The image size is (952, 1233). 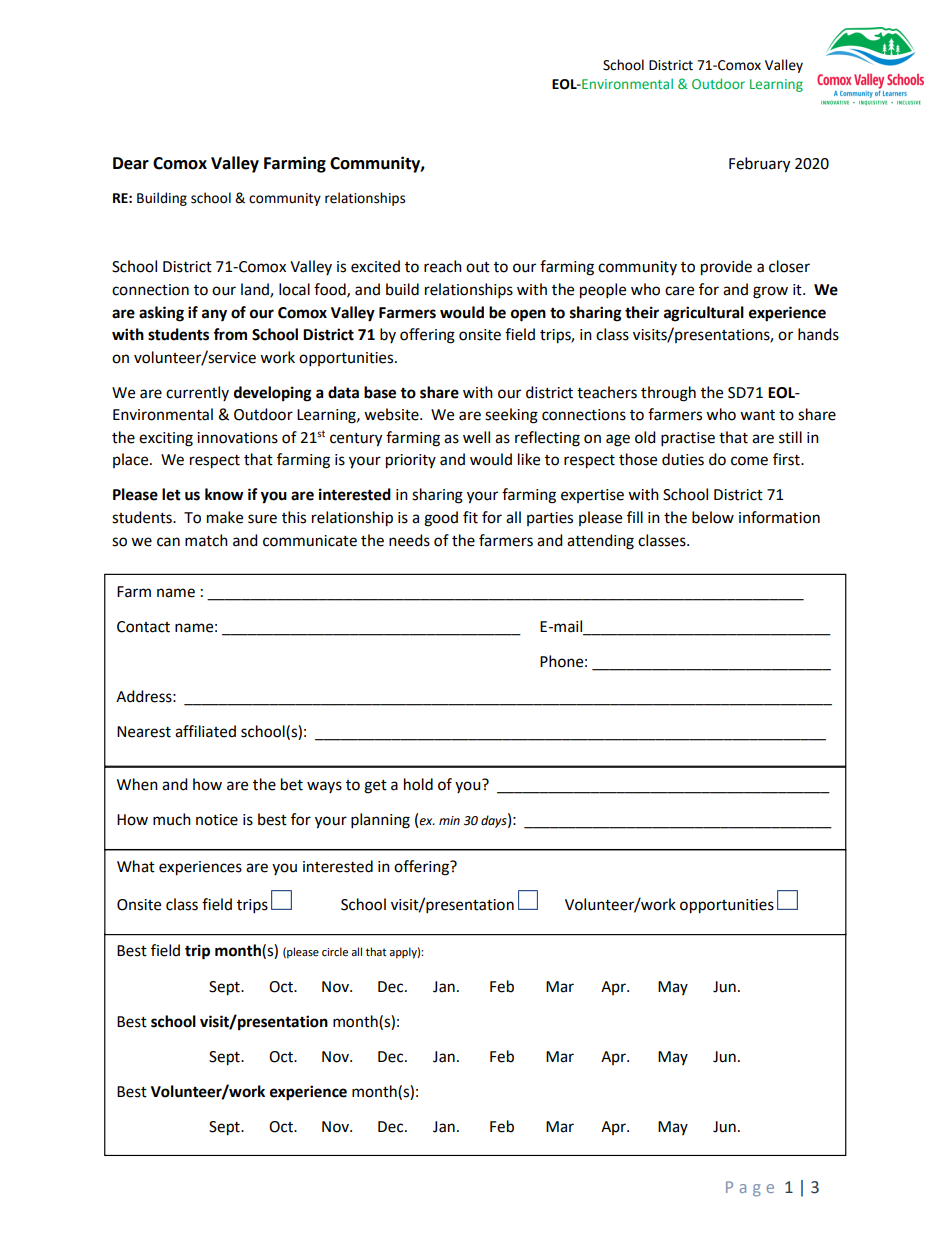 I want to click on circle, so click(x=335, y=952).
